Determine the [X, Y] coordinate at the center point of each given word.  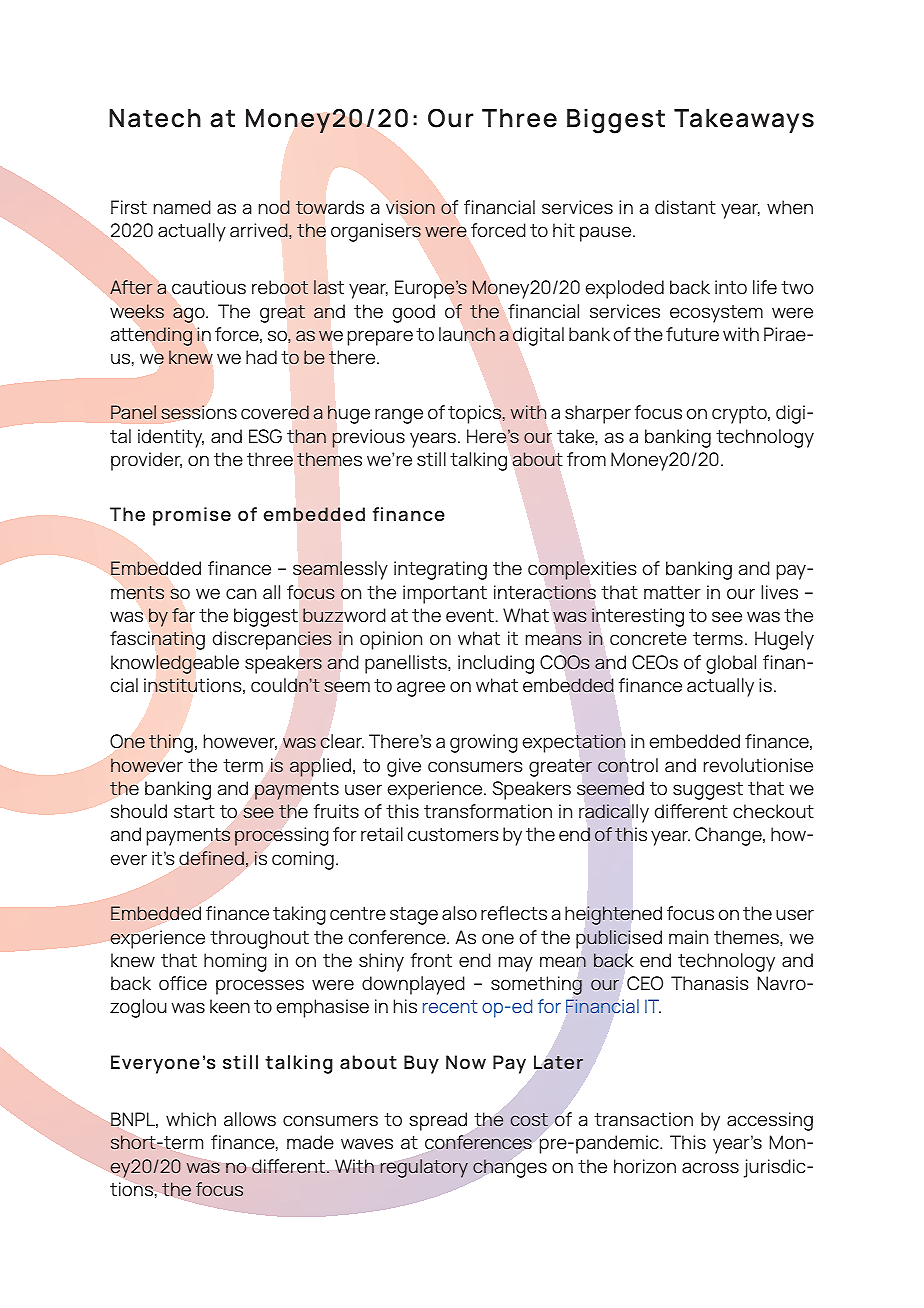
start [194, 812]
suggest [708, 791]
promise [192, 516]
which [191, 1119]
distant [685, 207]
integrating [440, 570]
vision [410, 207]
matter [672, 593]
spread [438, 1121]
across [710, 1168]
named [182, 207]
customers [453, 835]
